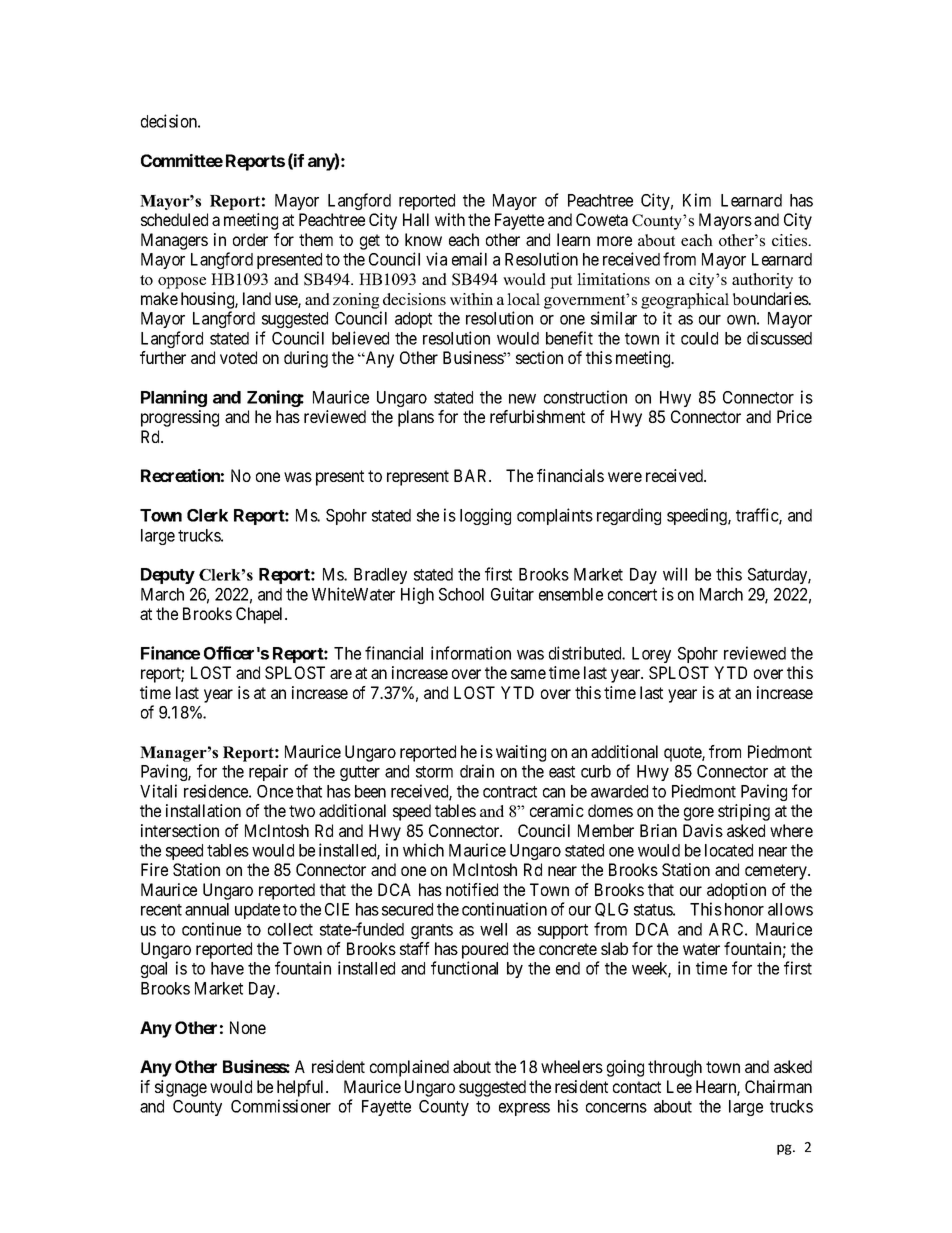  Describe the element at coordinates (203, 810) in the screenshot. I see `installation` at that location.
